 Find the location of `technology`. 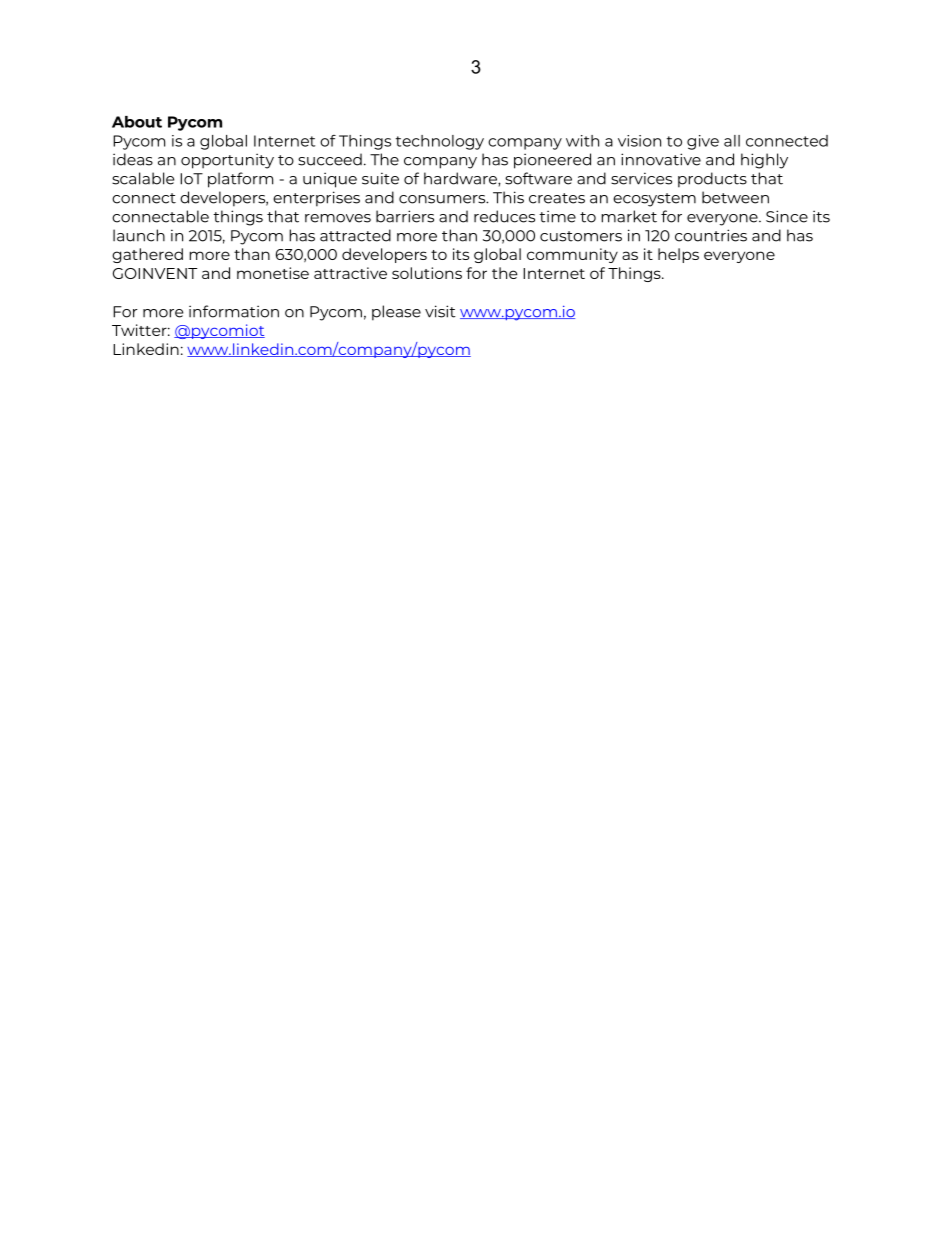

technology is located at coordinates (440, 142).
